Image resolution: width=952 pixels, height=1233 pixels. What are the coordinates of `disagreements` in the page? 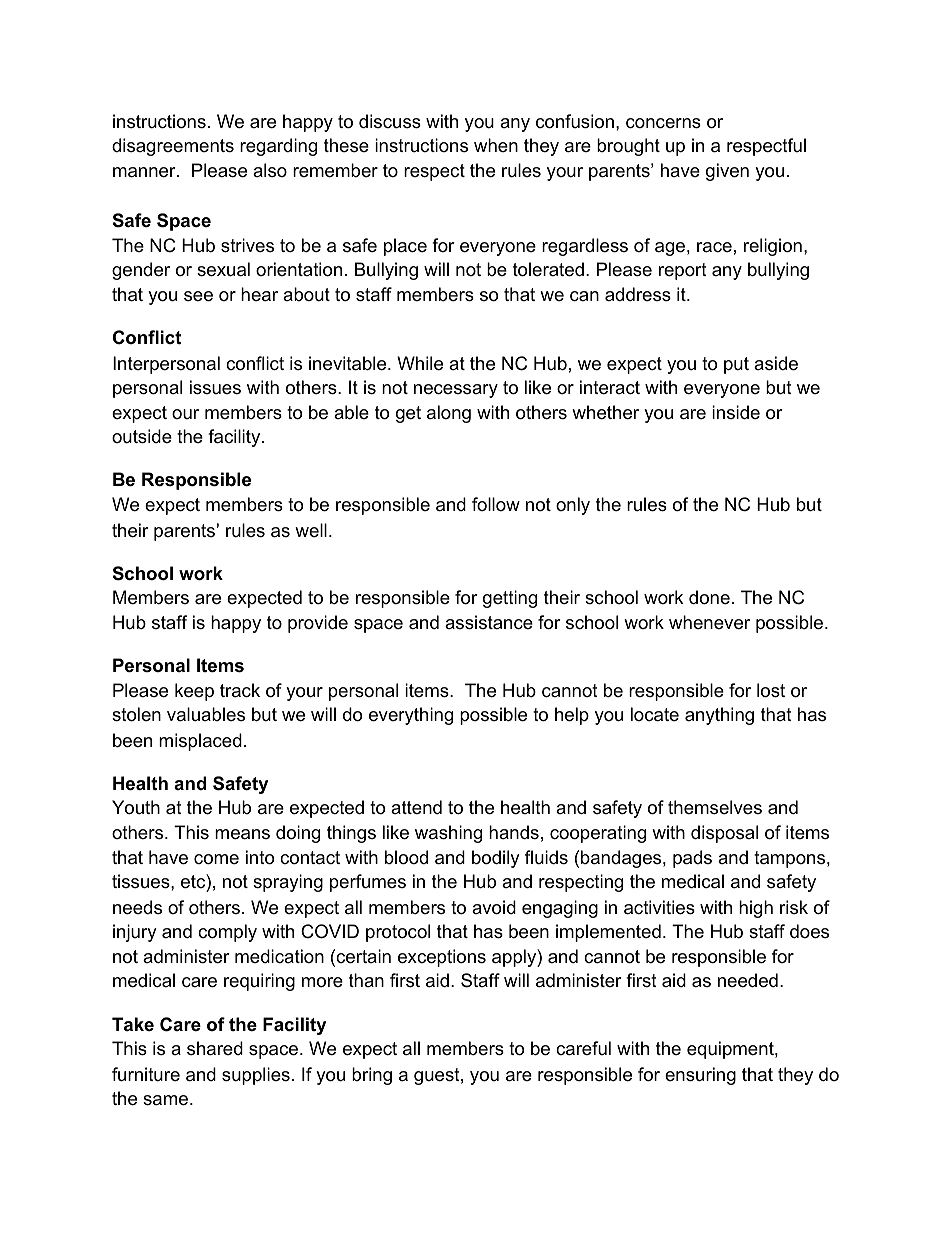 It's located at (173, 147).
